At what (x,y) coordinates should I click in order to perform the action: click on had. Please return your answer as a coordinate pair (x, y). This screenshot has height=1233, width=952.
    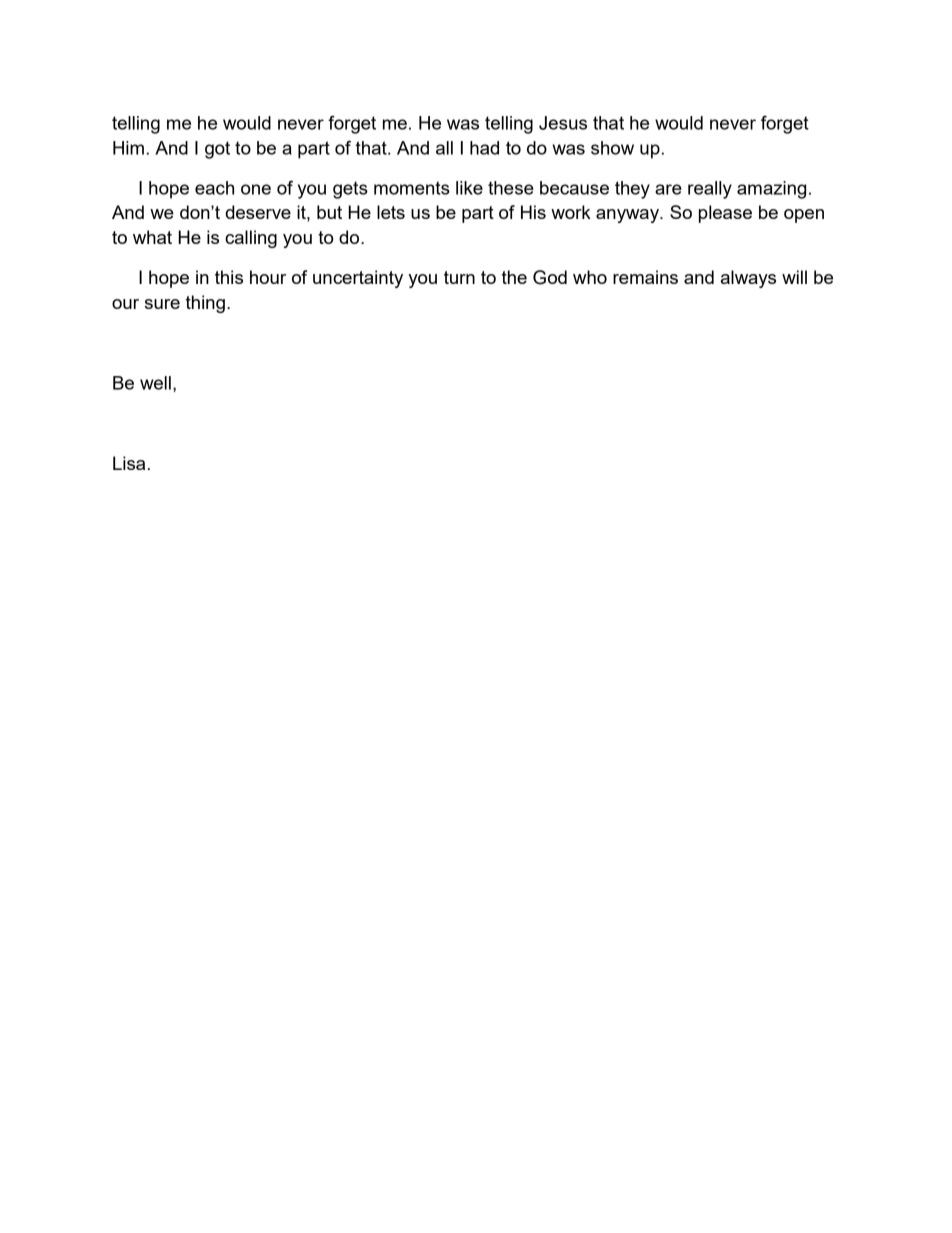
    Looking at the image, I should click on (484, 148).
